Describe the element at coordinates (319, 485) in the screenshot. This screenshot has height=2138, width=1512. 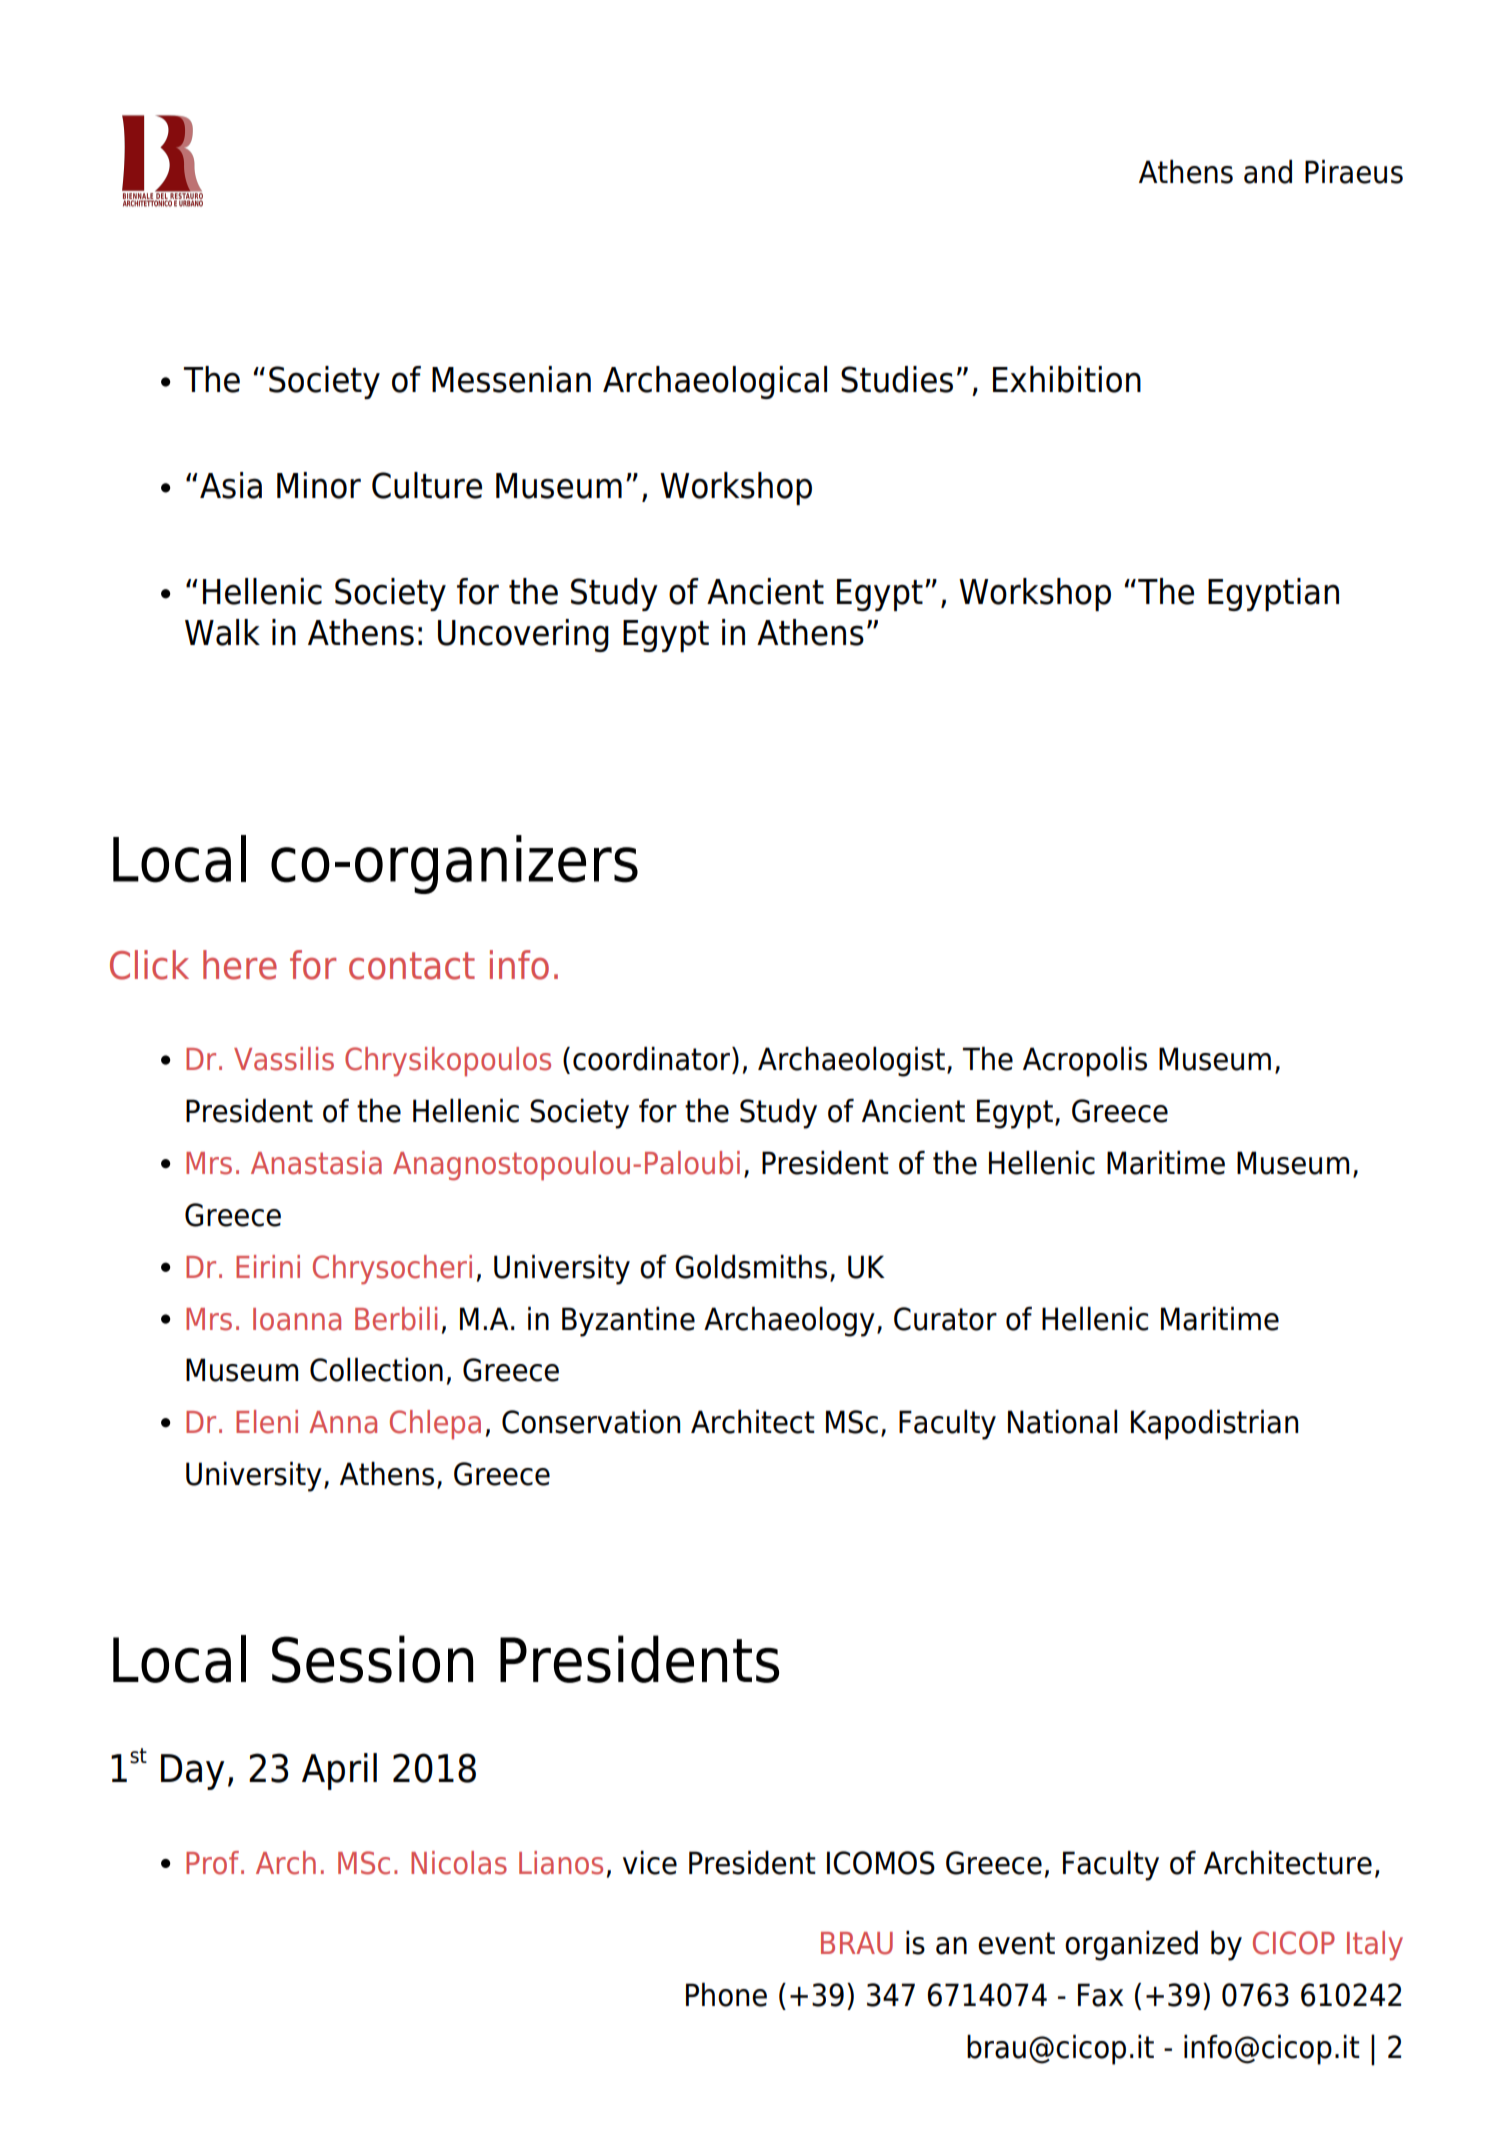
I see `Minor` at that location.
